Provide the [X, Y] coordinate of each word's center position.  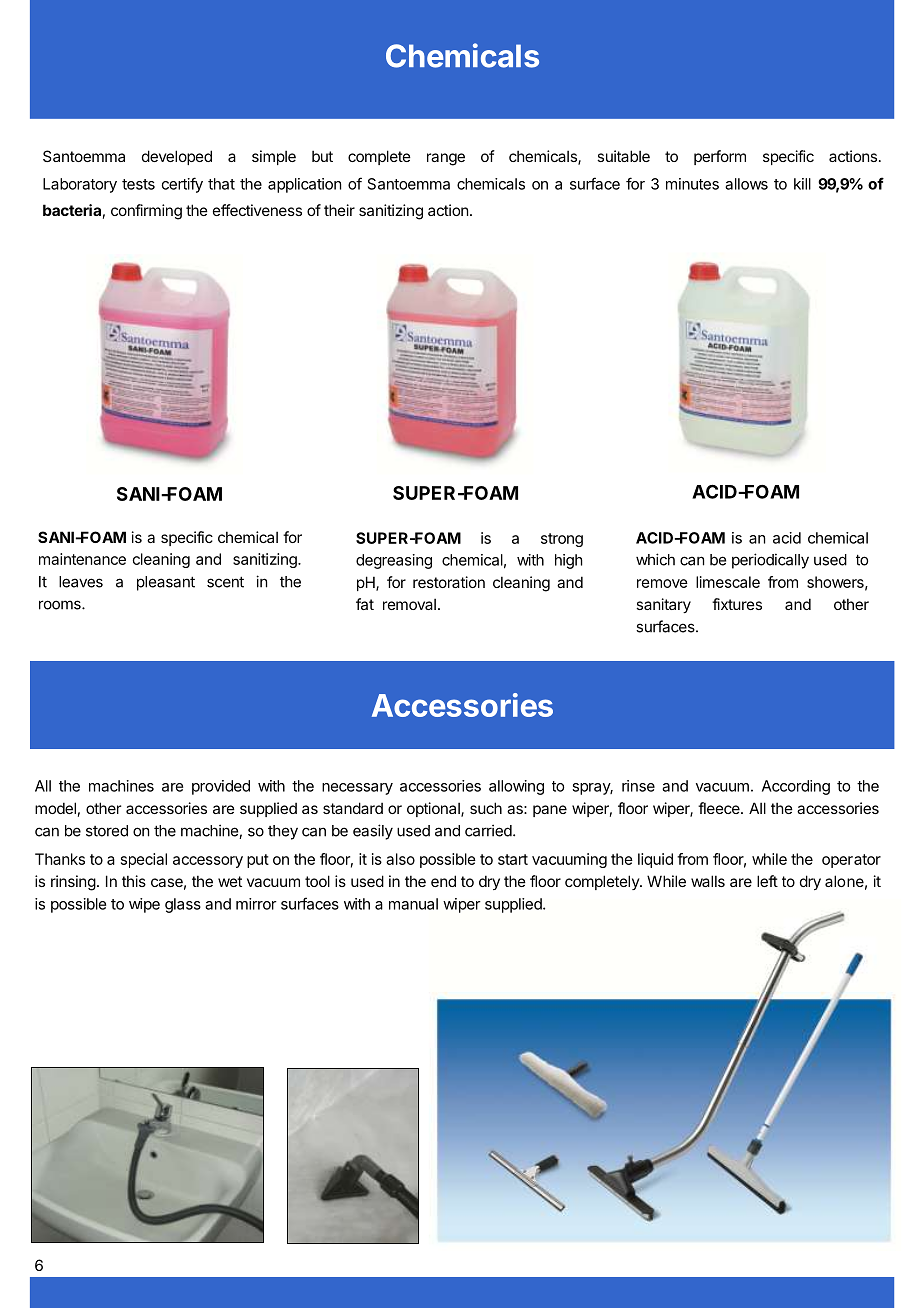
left [767, 881]
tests [138, 184]
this [134, 881]
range [446, 159]
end [443, 881]
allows [746, 184]
